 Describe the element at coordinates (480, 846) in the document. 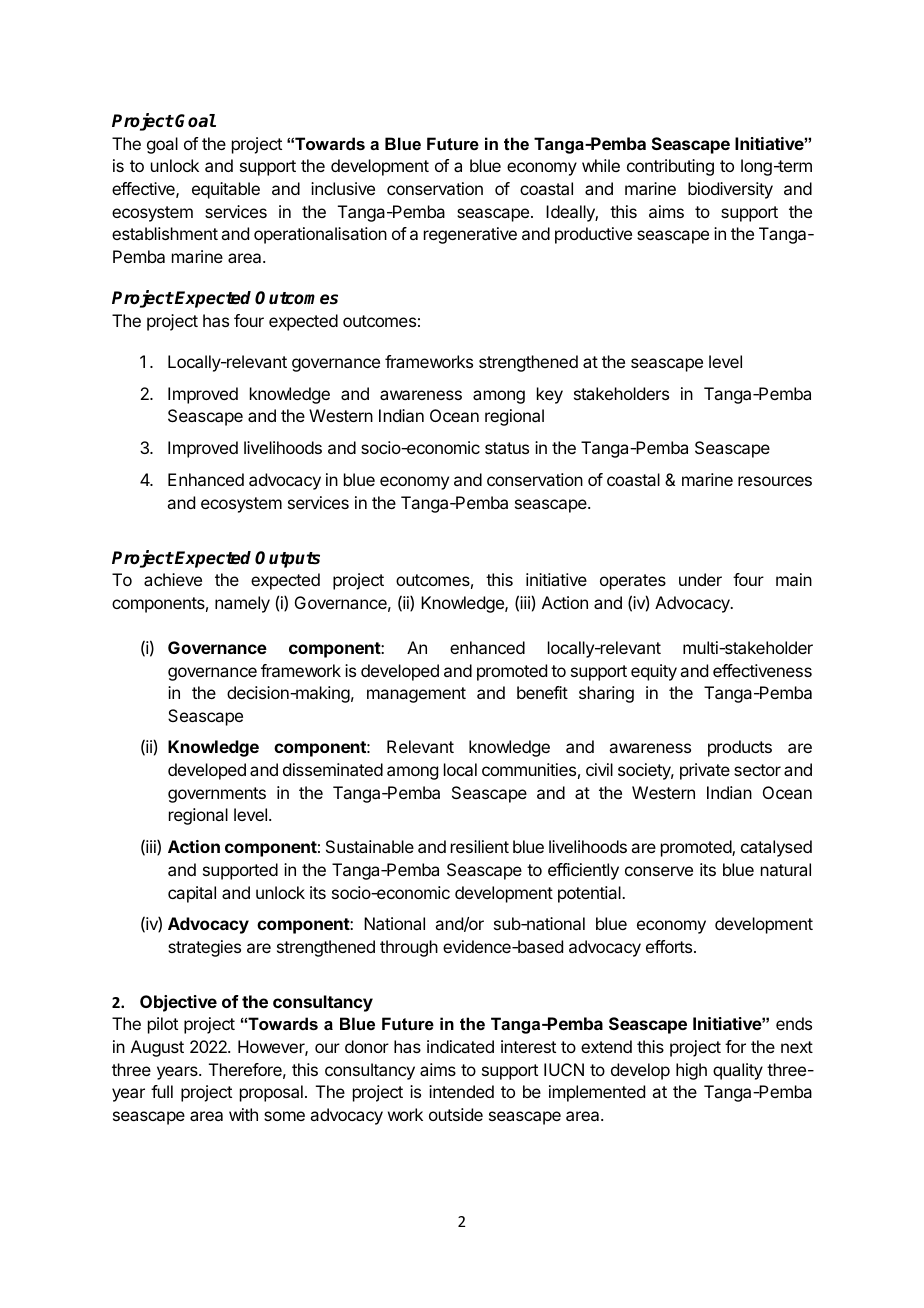

I see `resilient` at that location.
